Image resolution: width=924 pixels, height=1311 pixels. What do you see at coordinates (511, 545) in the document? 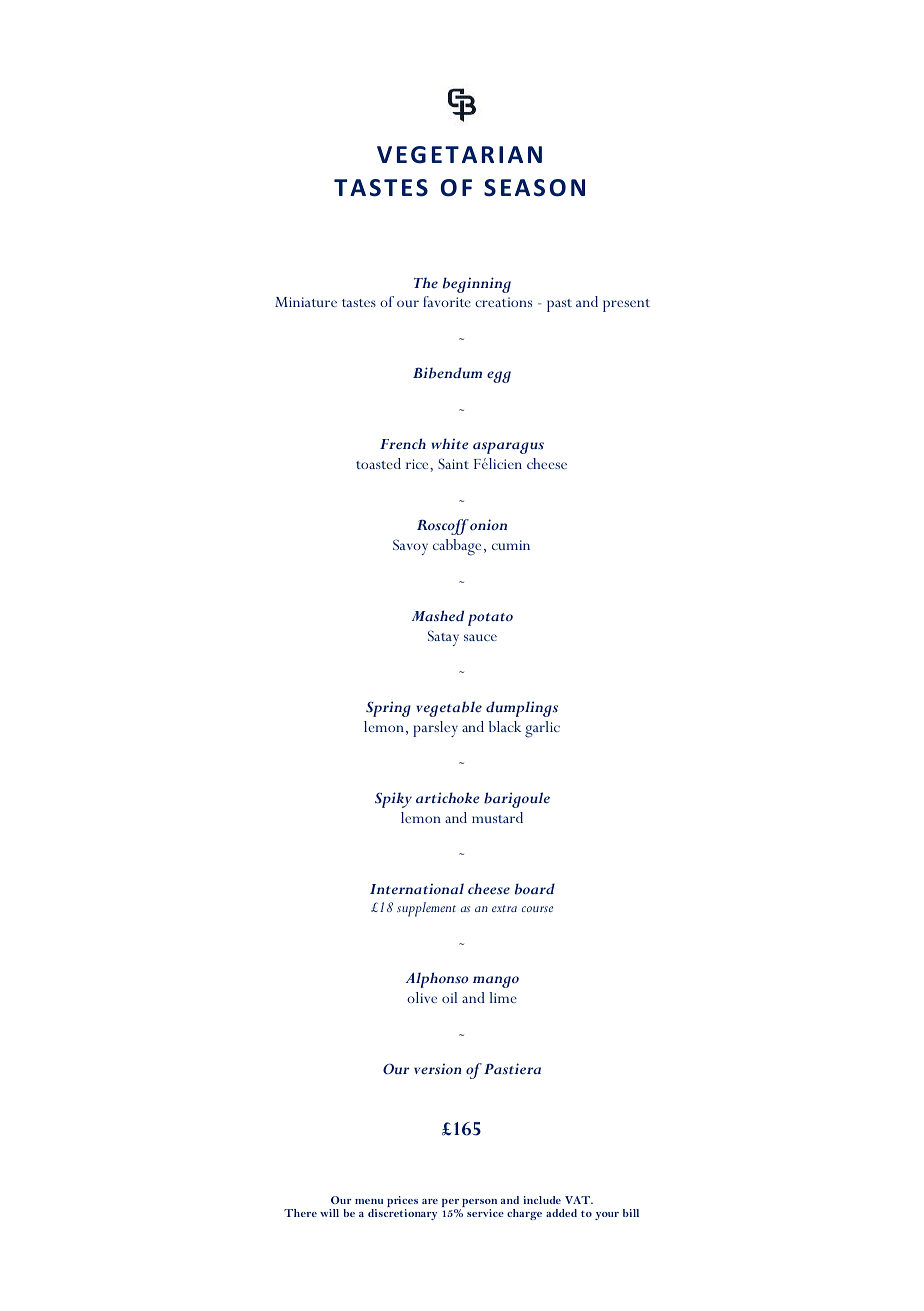
I see `cumin` at bounding box center [511, 545].
